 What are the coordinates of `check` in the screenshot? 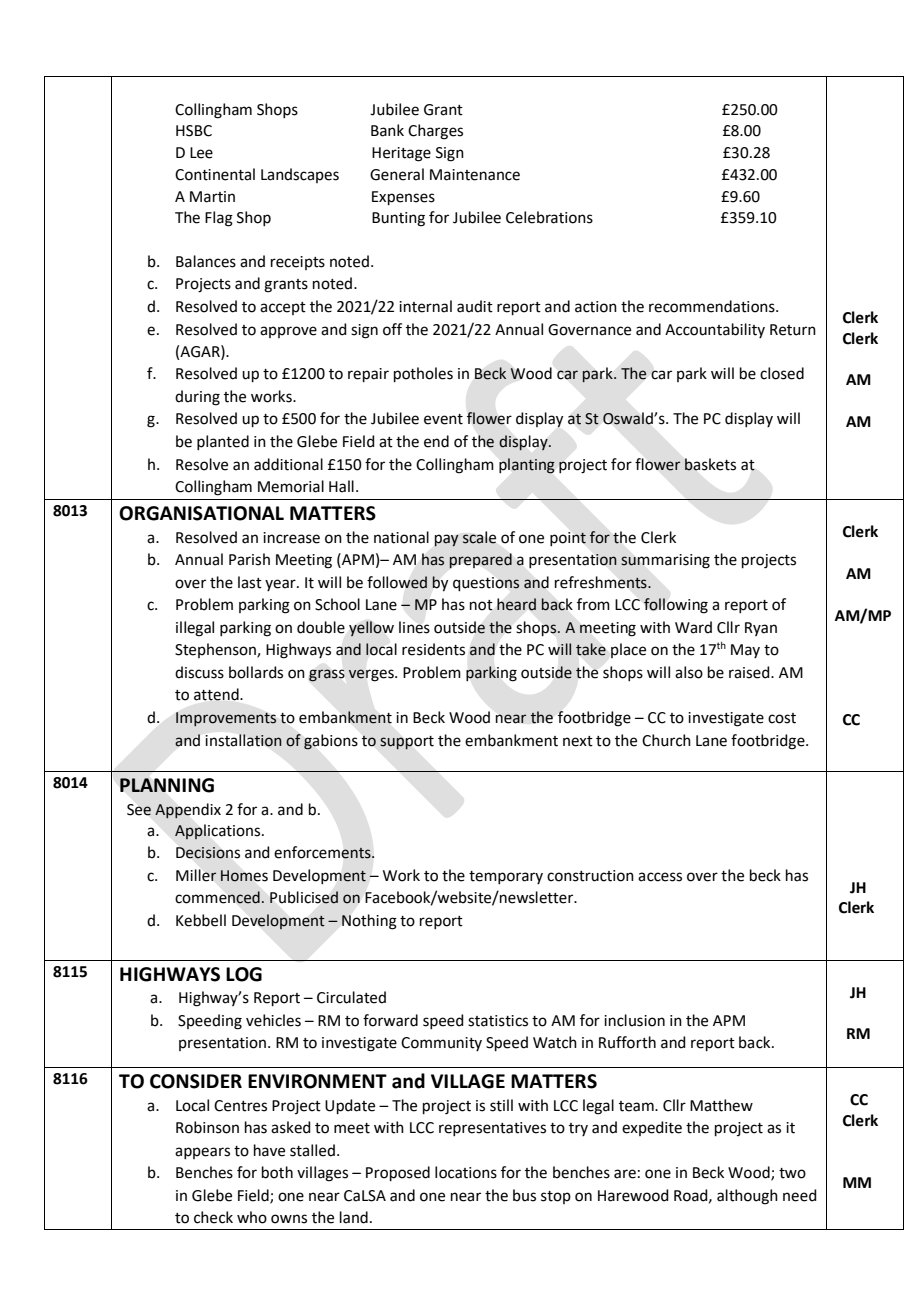 It's located at (213, 1217).
